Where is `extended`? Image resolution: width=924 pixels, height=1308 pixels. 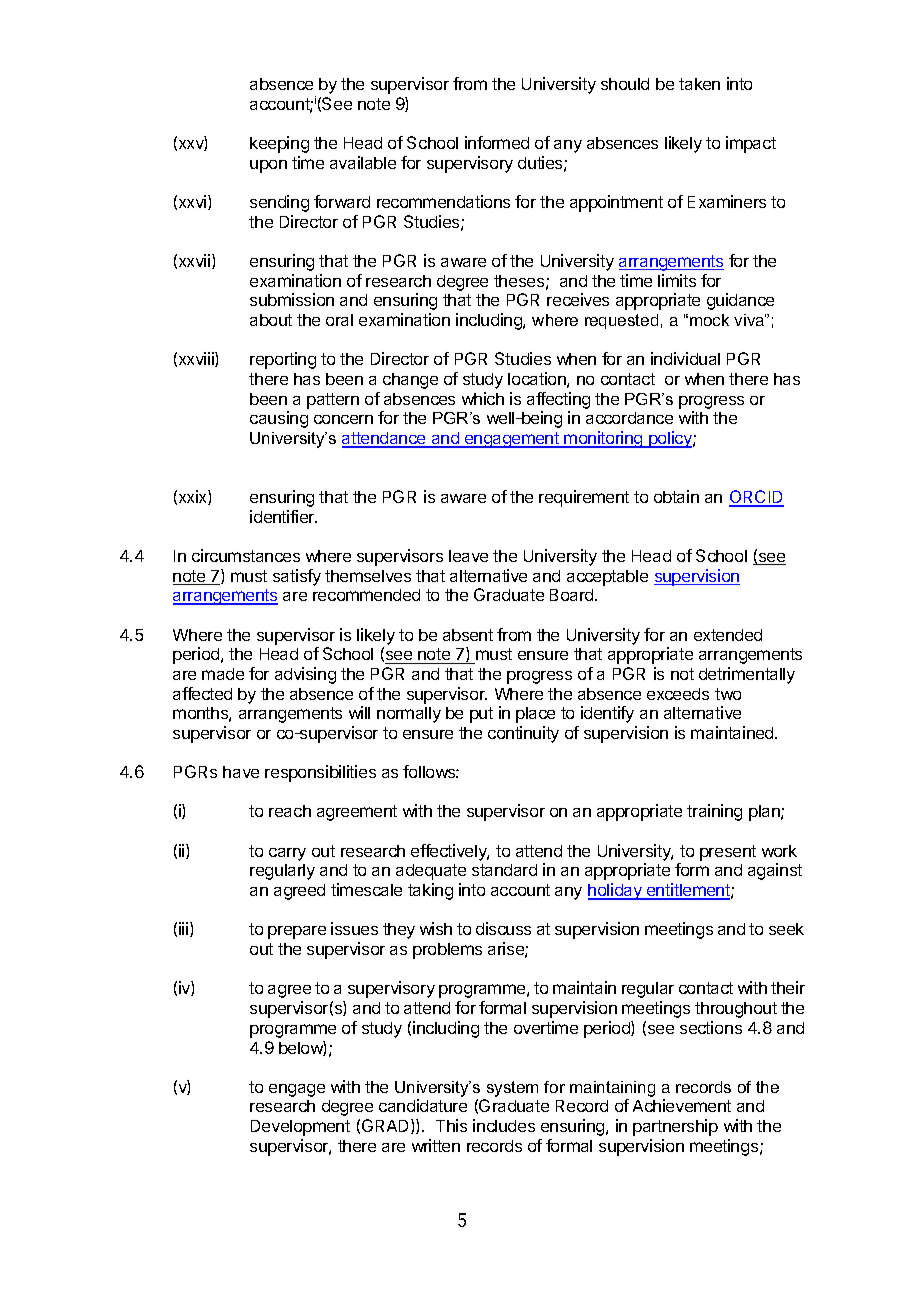 extended is located at coordinates (728, 635).
